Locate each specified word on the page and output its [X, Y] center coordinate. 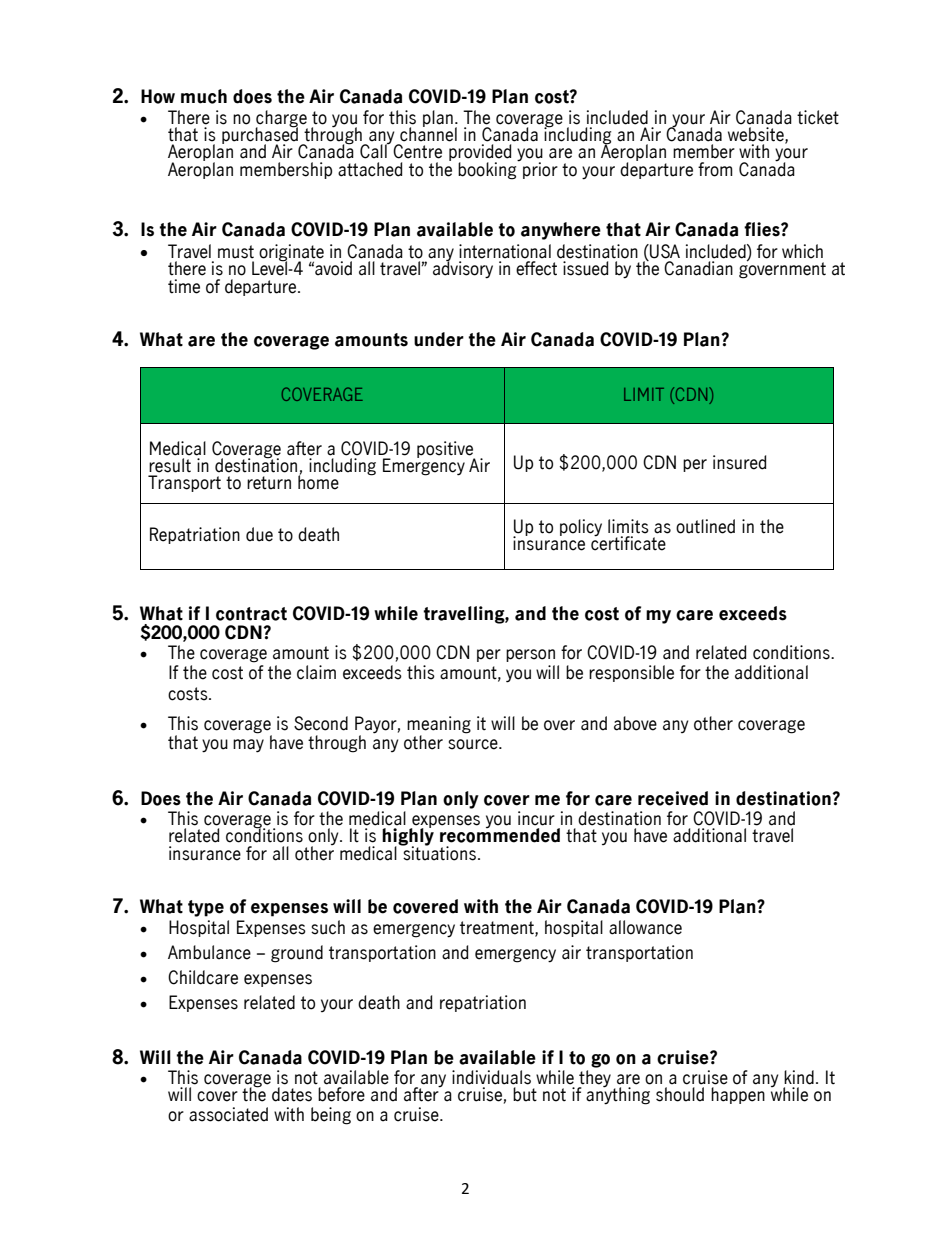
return [269, 483]
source [474, 744]
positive [446, 450]
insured [739, 462]
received [673, 798]
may [248, 746]
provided [480, 154]
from [715, 169]
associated [228, 1114]
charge [281, 119]
